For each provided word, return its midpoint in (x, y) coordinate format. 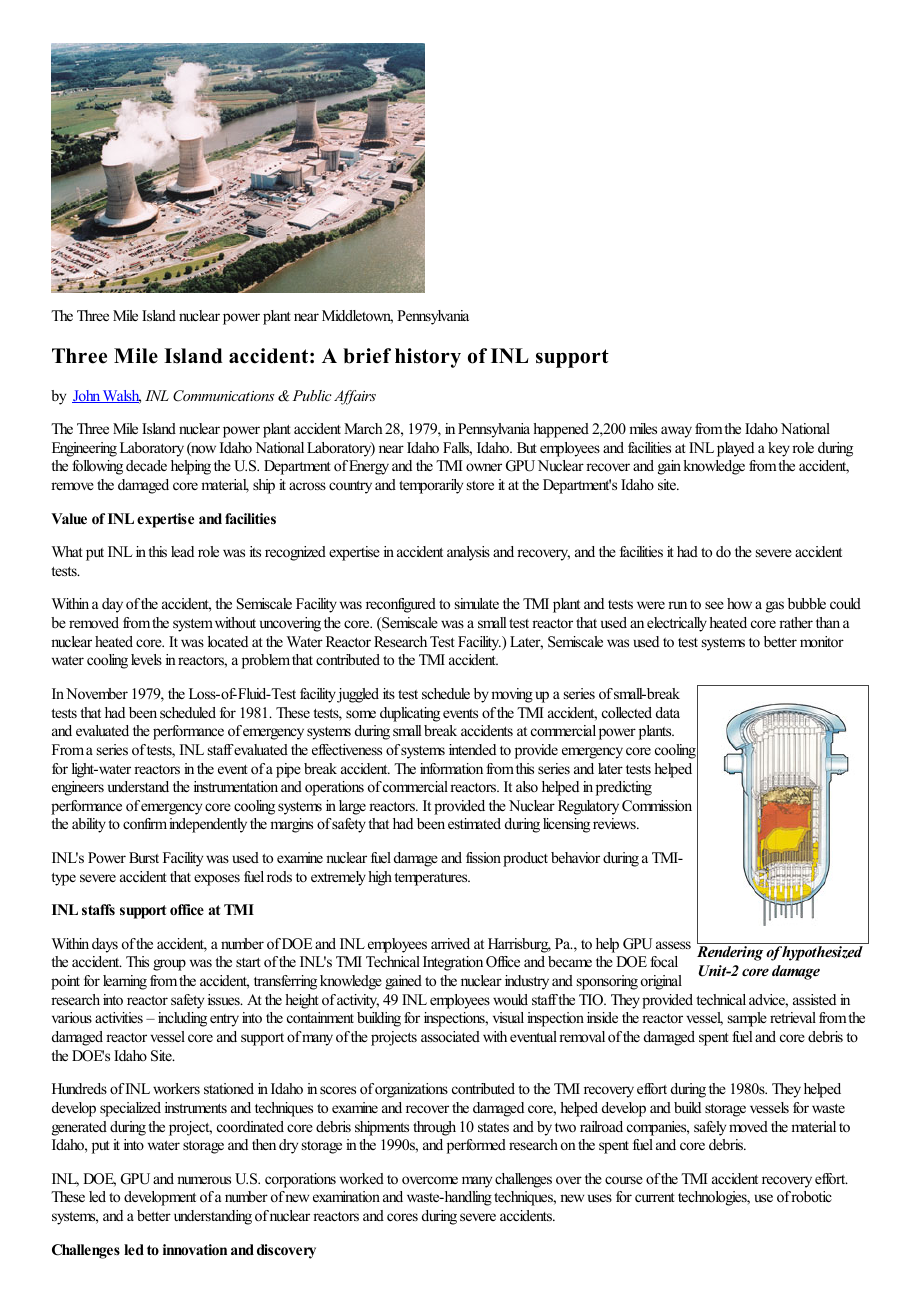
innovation (195, 1250)
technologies (713, 1198)
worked (362, 1178)
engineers (78, 788)
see (714, 605)
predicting (624, 788)
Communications (224, 396)
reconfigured (401, 605)
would (510, 999)
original (661, 982)
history (428, 358)
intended (472, 749)
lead (182, 551)
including (182, 1019)
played (735, 449)
